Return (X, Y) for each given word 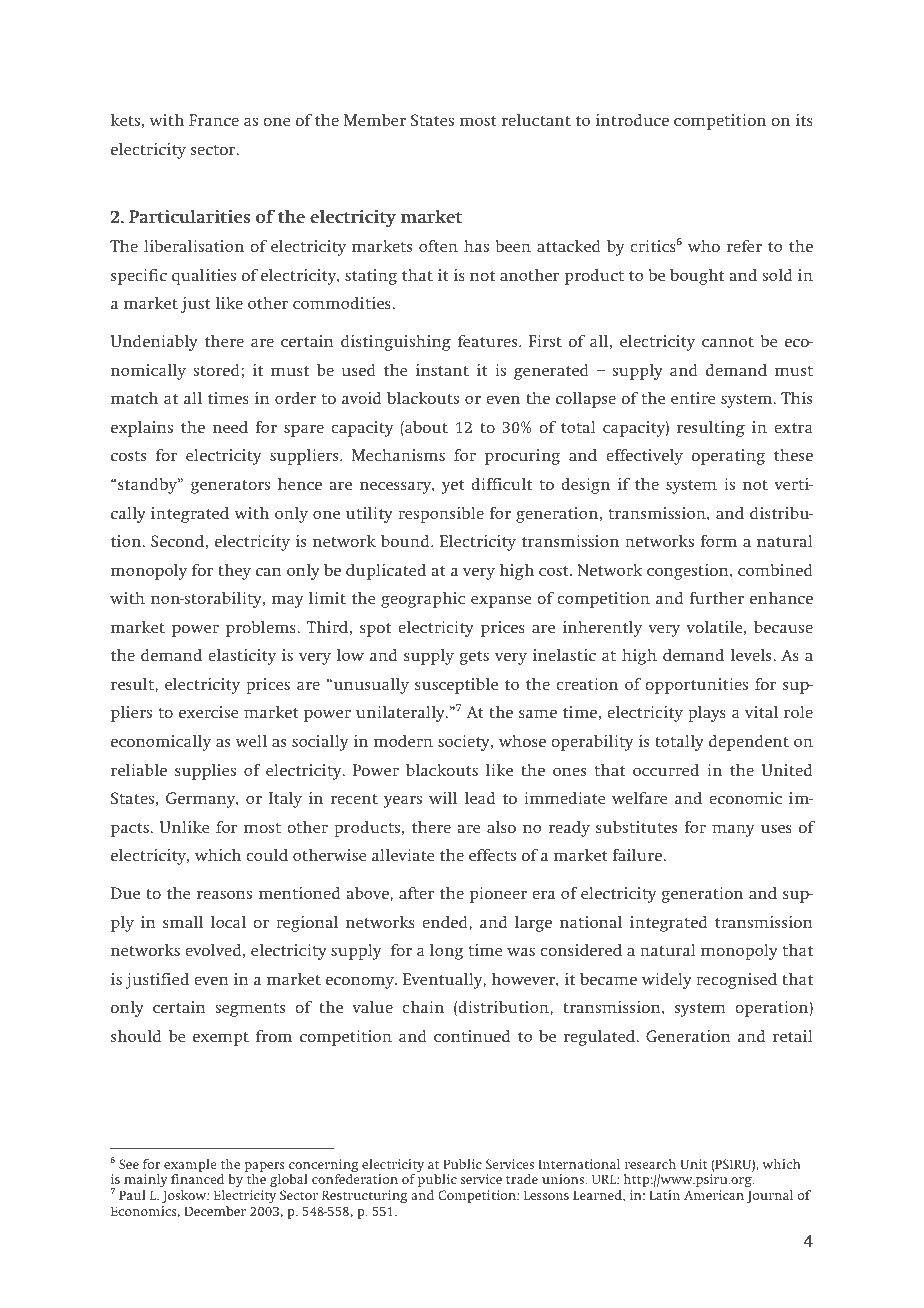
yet (453, 487)
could (267, 855)
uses (776, 828)
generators (230, 487)
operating (728, 457)
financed (197, 1179)
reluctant (536, 120)
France (214, 120)
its (804, 120)
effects (492, 855)
